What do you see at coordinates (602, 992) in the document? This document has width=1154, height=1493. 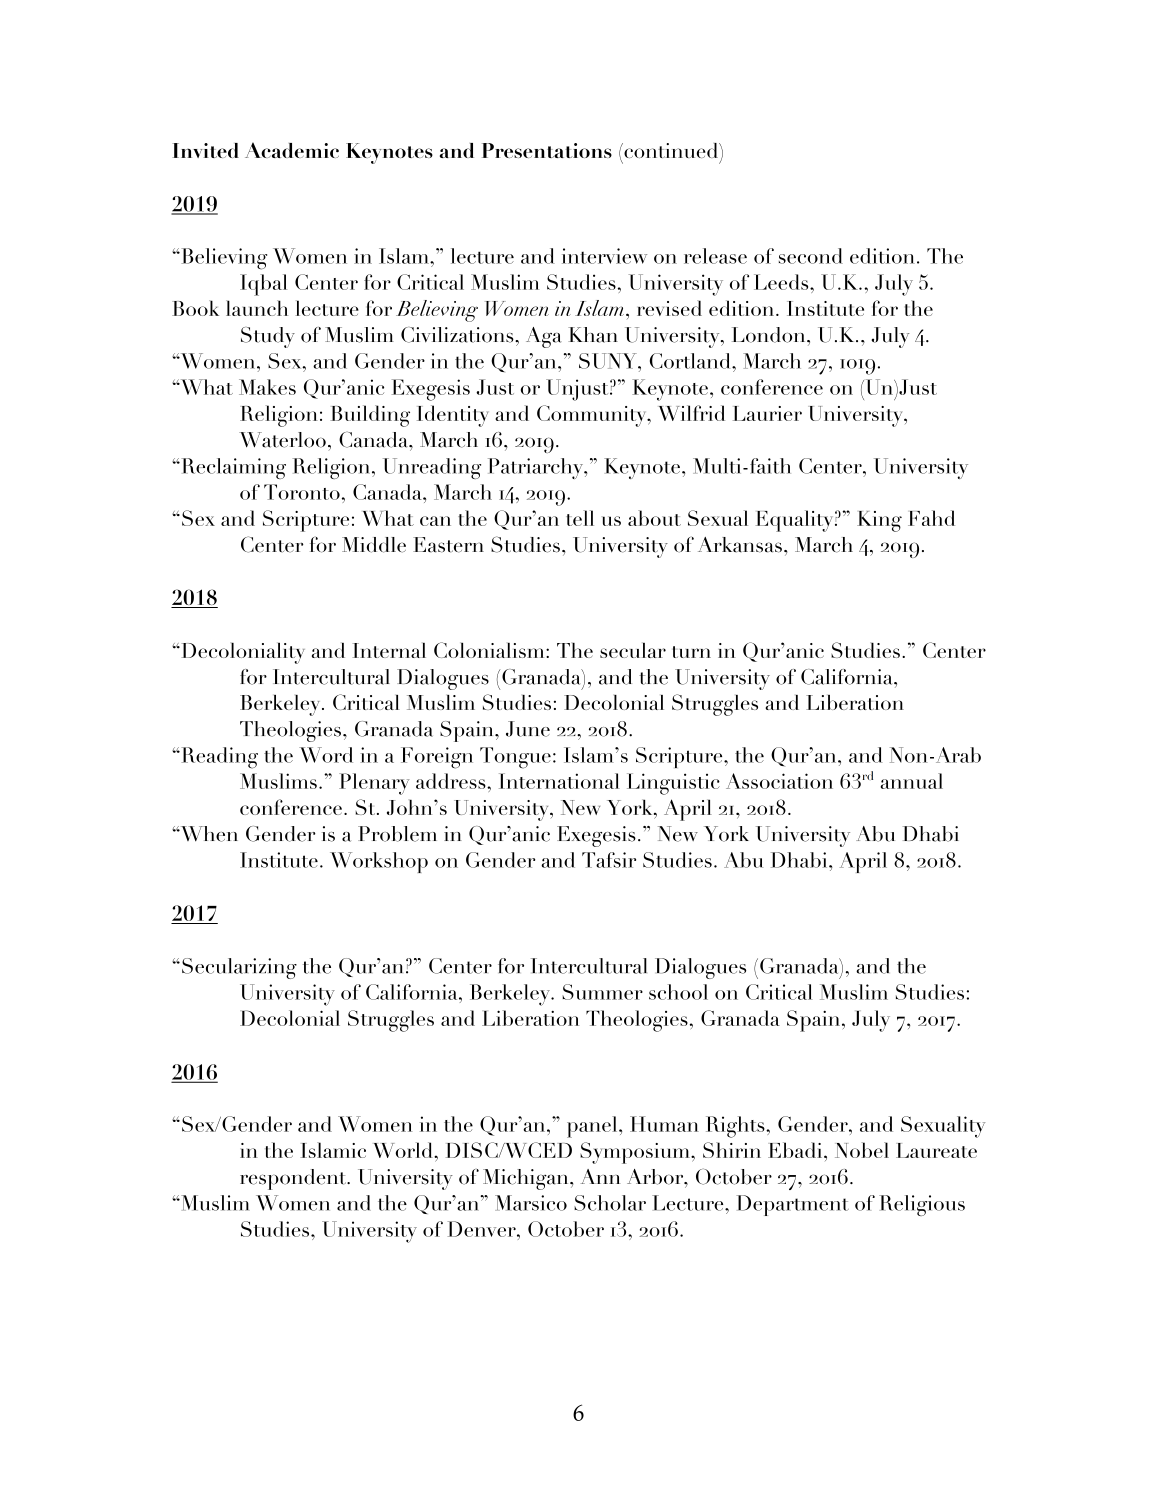 I see `Summer` at bounding box center [602, 992].
